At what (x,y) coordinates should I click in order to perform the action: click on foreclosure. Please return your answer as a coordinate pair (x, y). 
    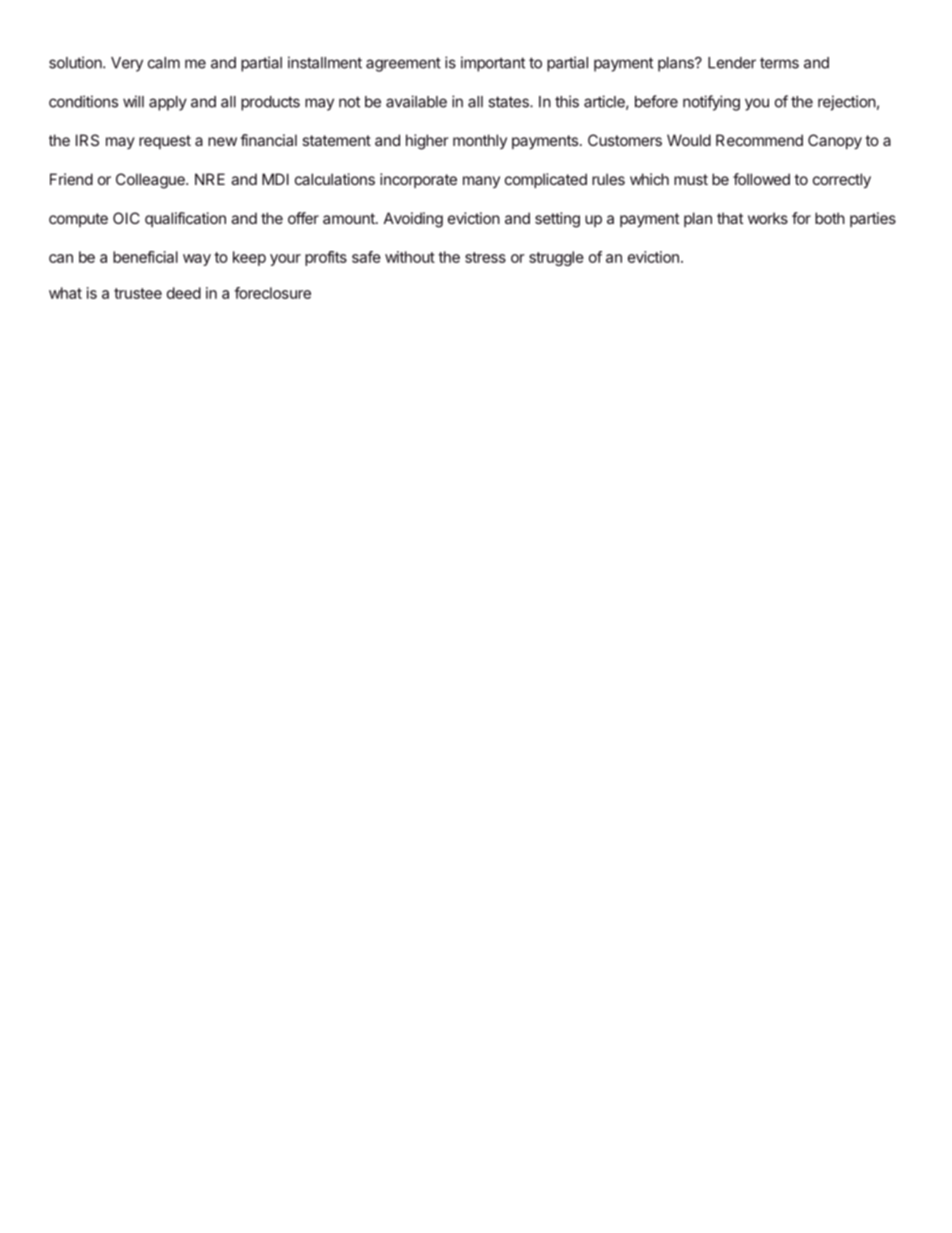
    Looking at the image, I should click on (272, 293).
